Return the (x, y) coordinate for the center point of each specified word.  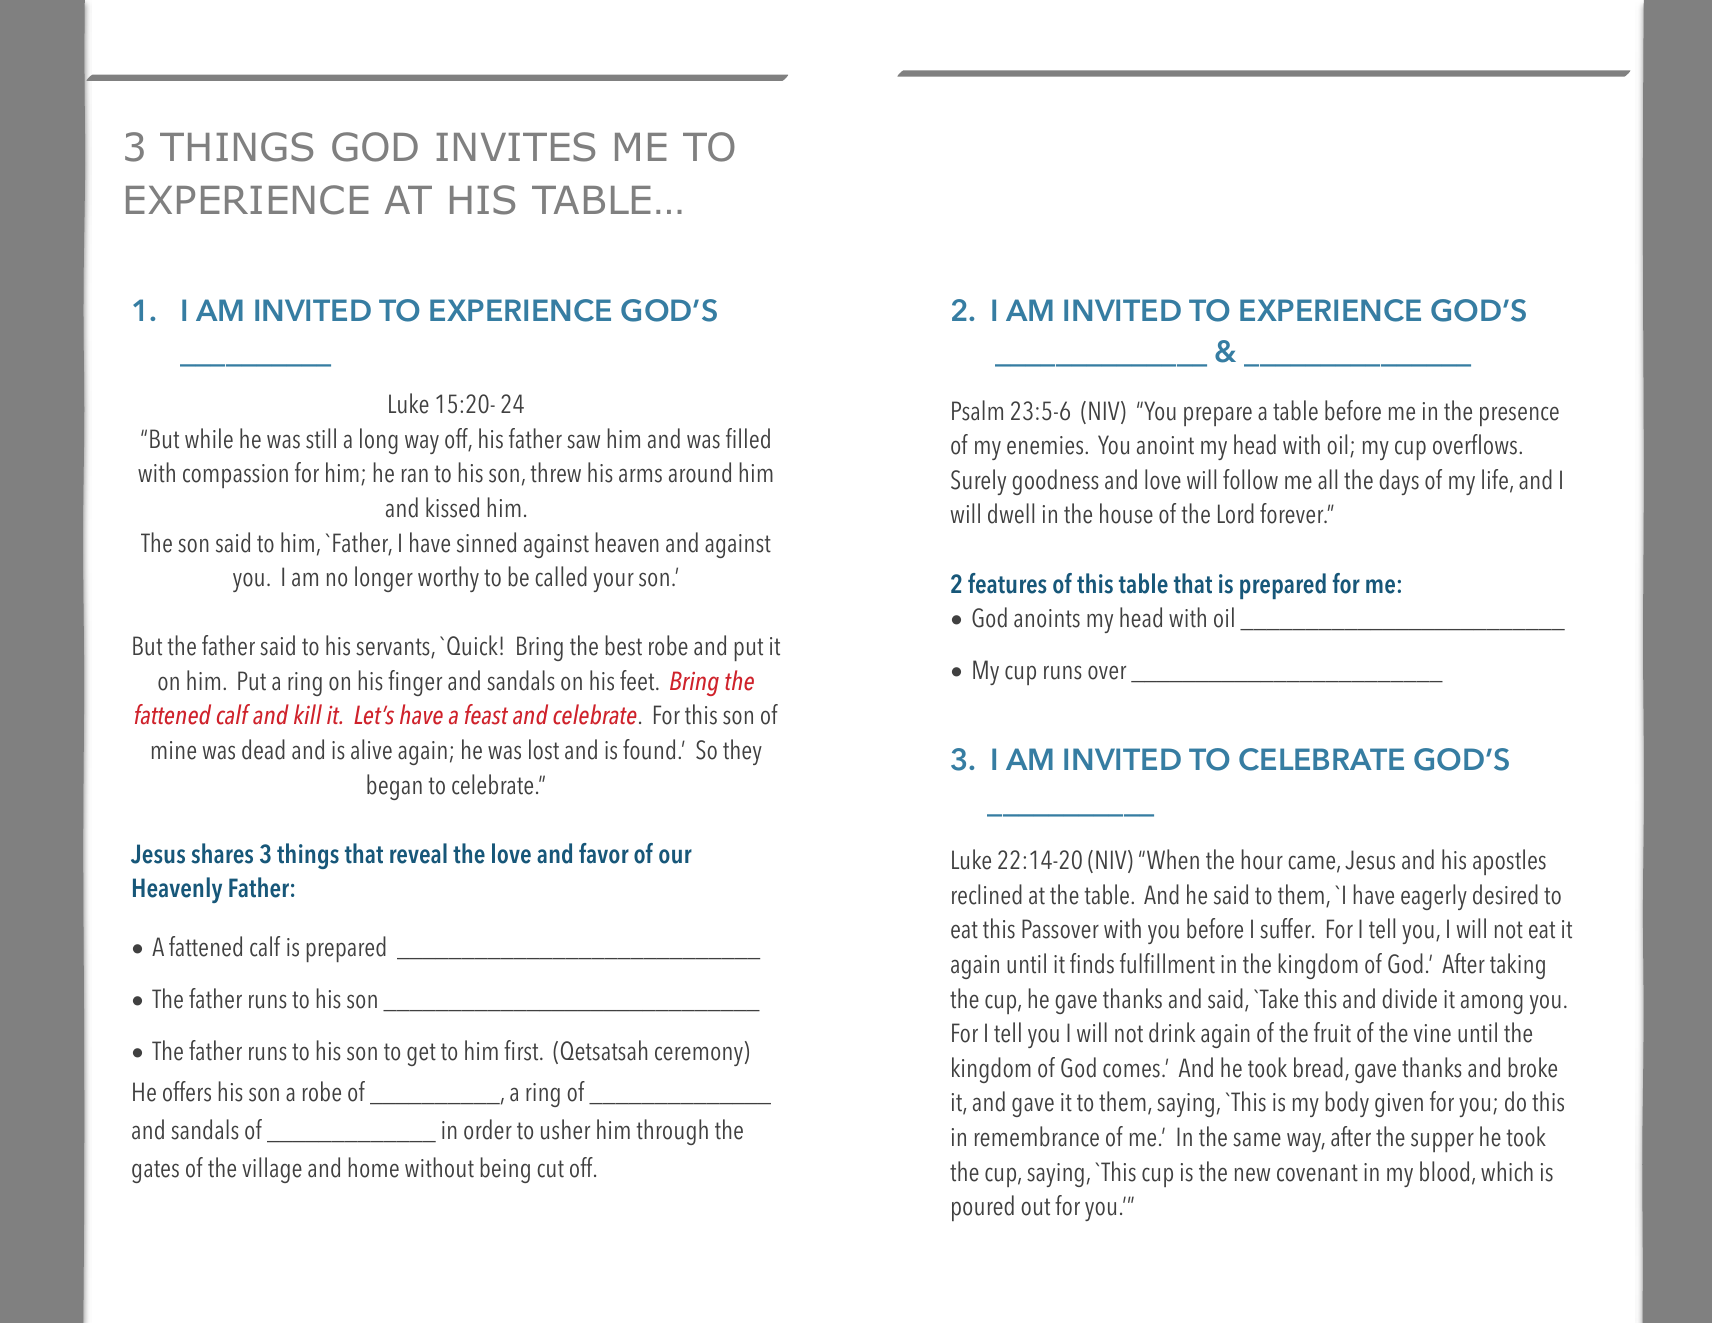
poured (983, 1208)
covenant (1317, 1173)
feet (638, 680)
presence (1519, 416)
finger (415, 683)
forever (1293, 513)
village (272, 1170)
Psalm (977, 410)
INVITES (515, 147)
